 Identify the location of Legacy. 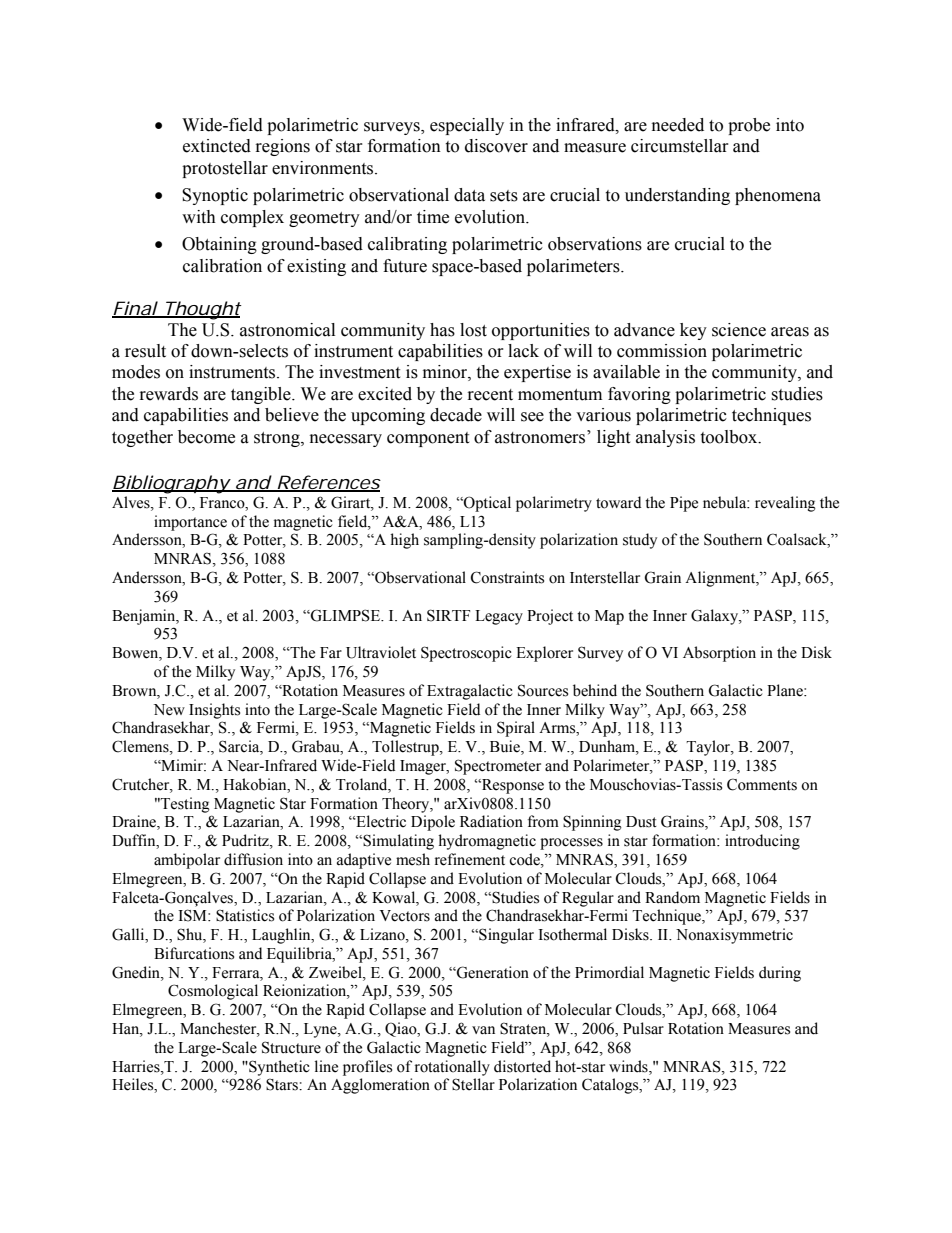
(499, 617).
